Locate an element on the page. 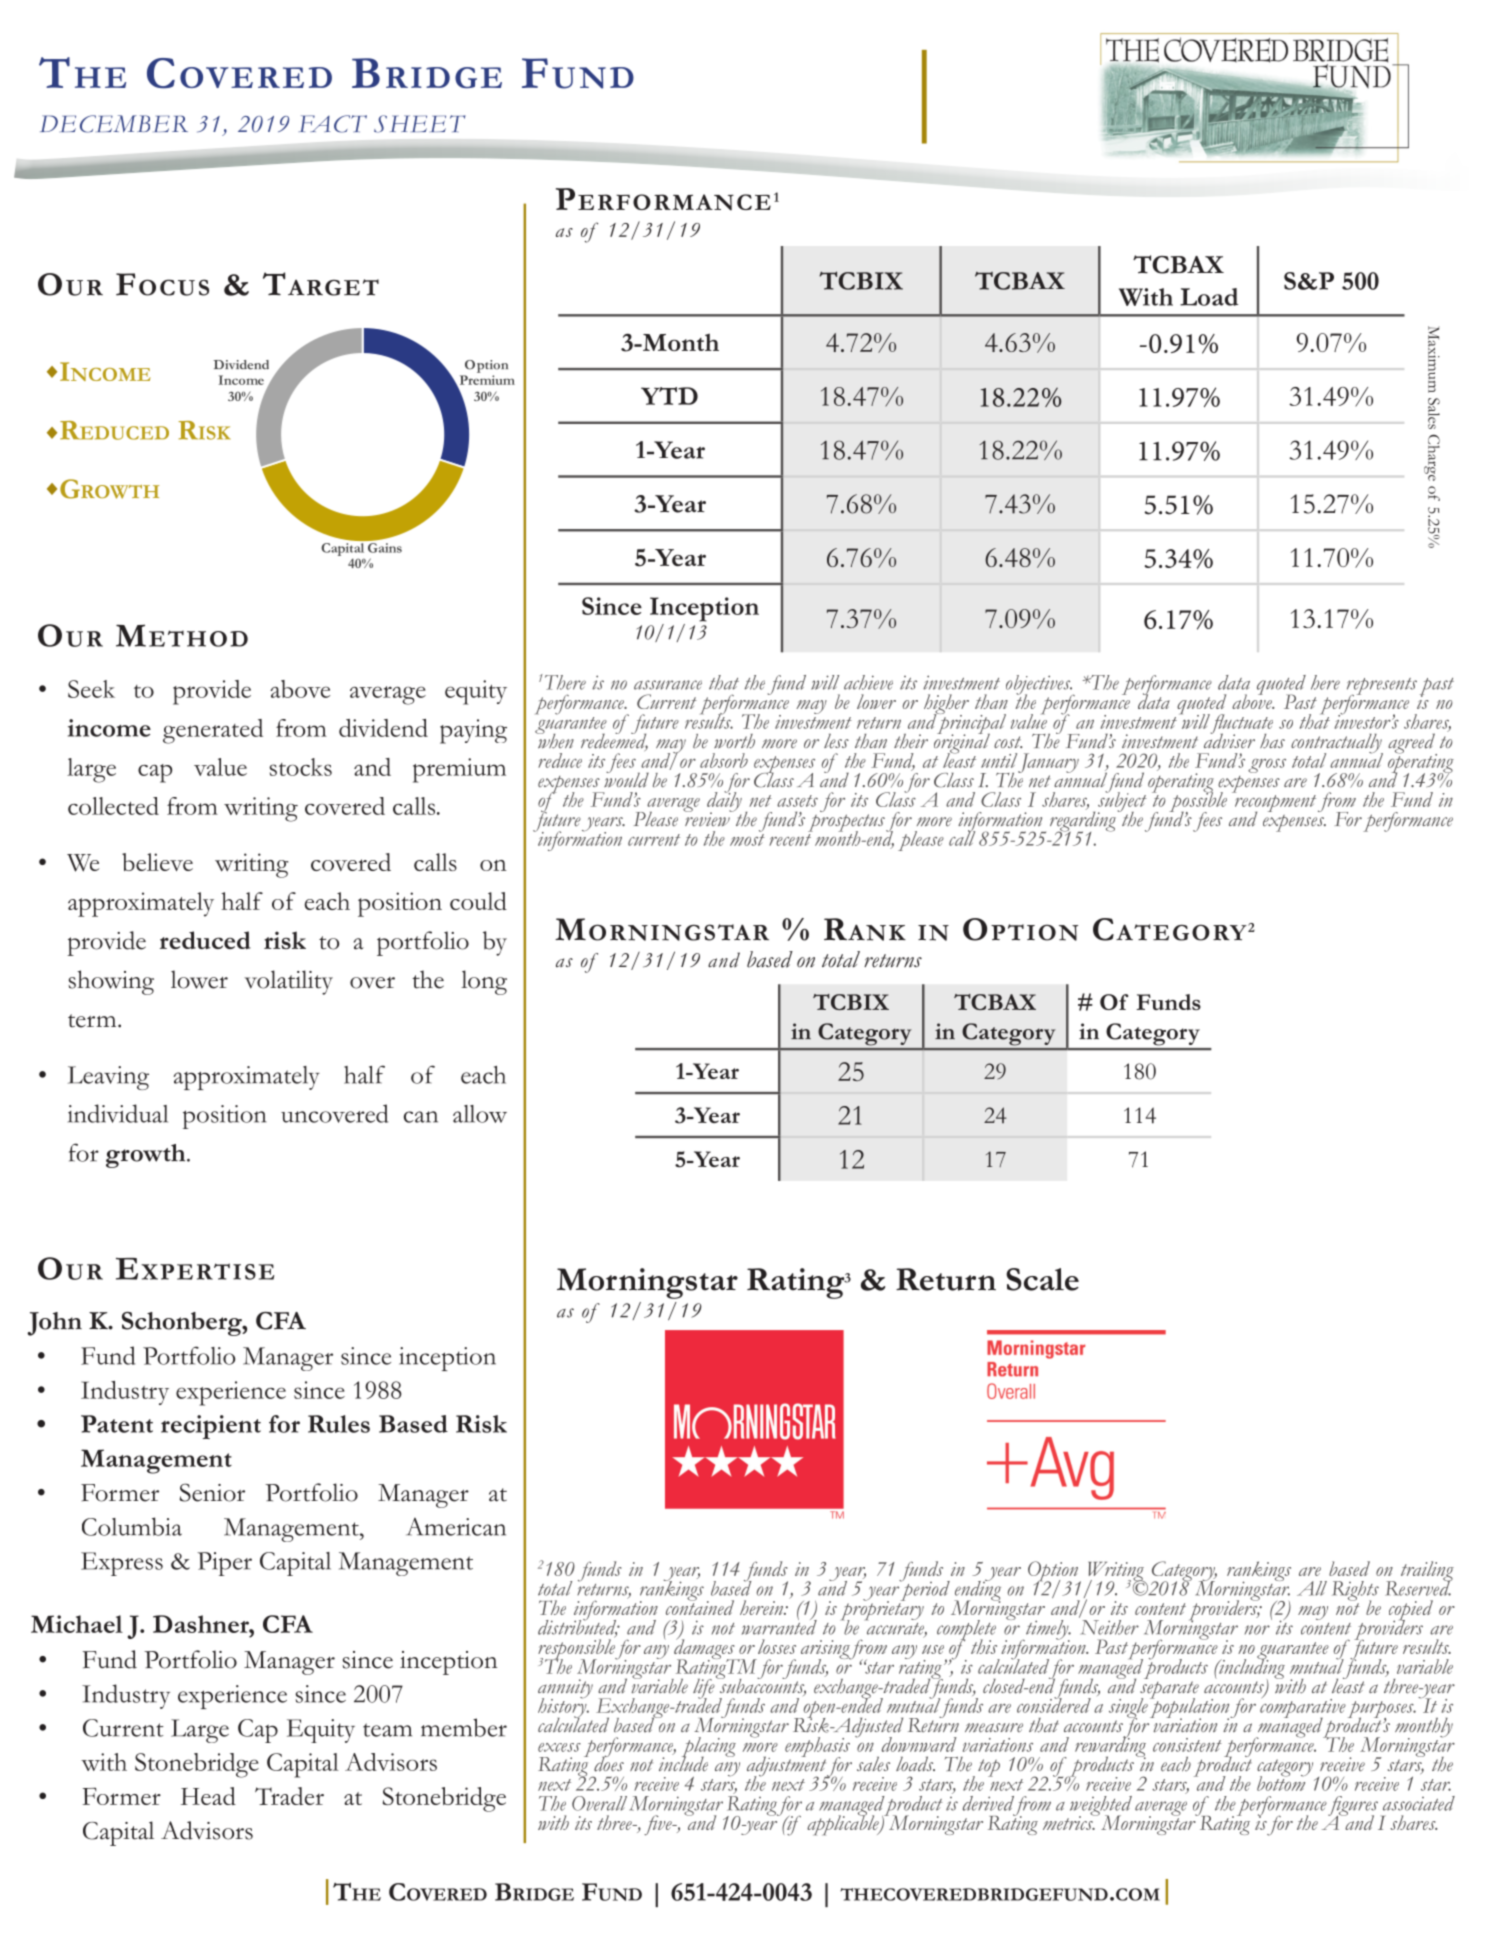  bottom is located at coordinates (1282, 1782).
